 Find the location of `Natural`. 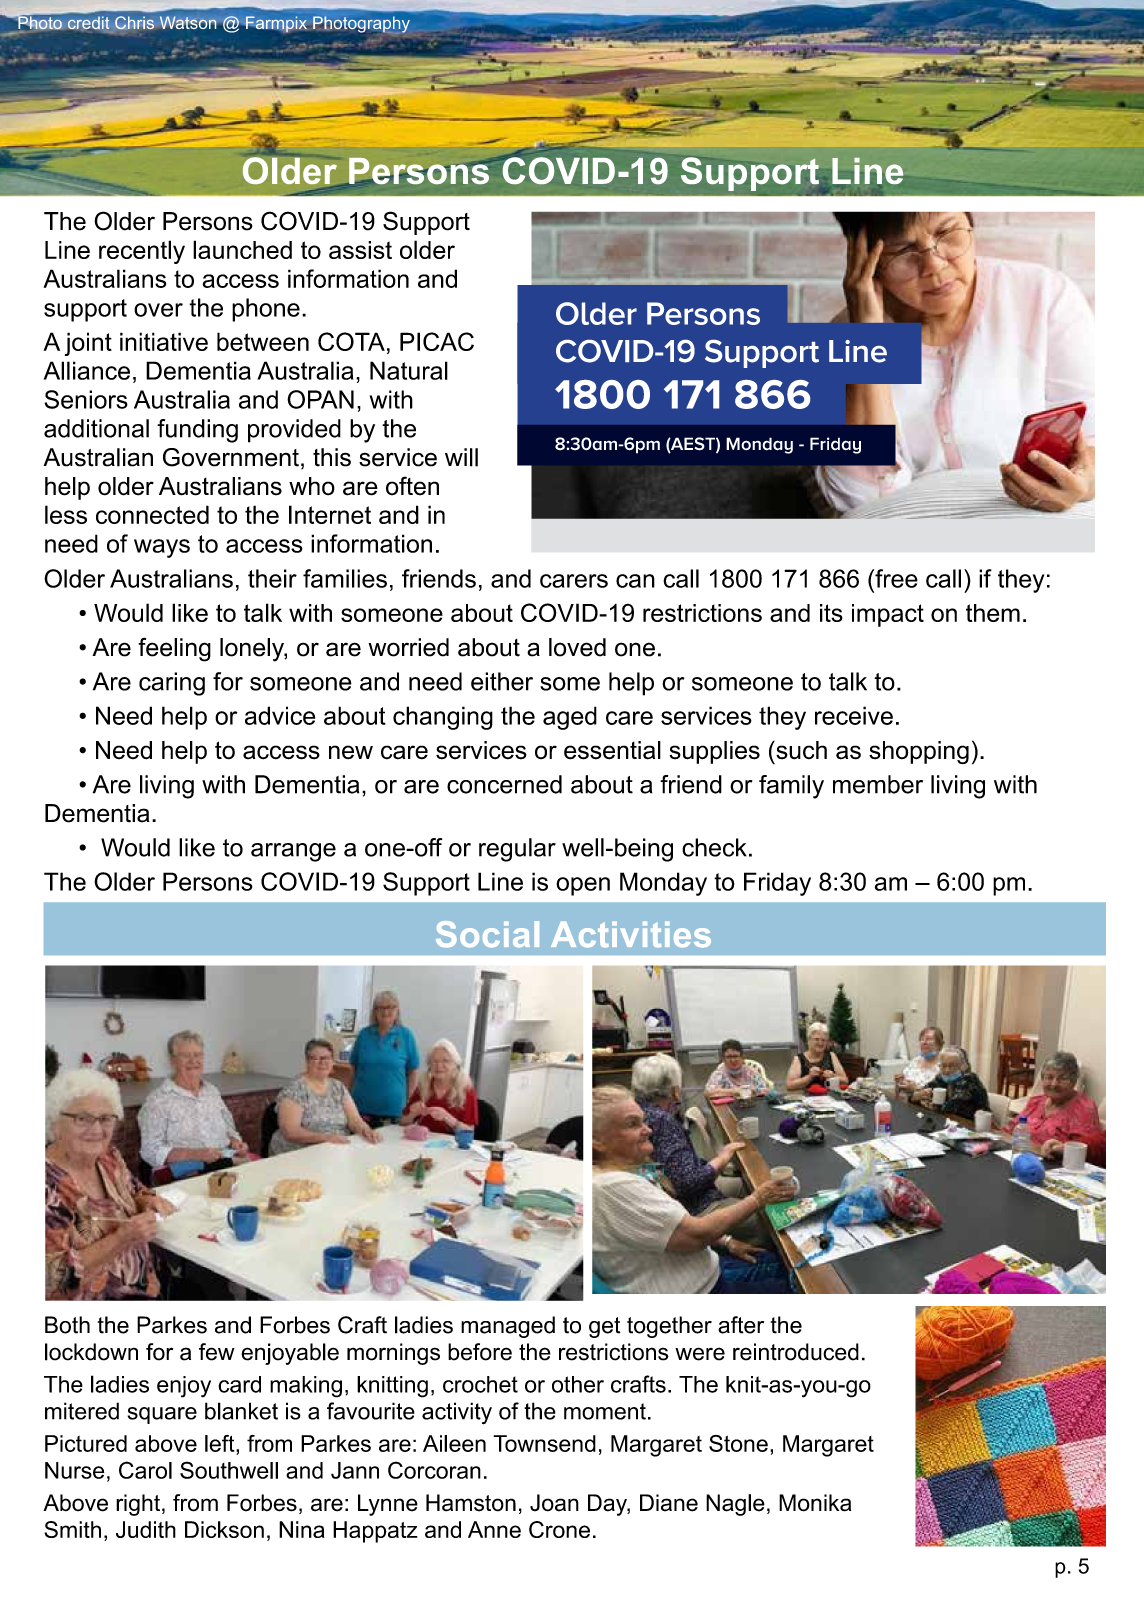

Natural is located at coordinates (409, 370).
